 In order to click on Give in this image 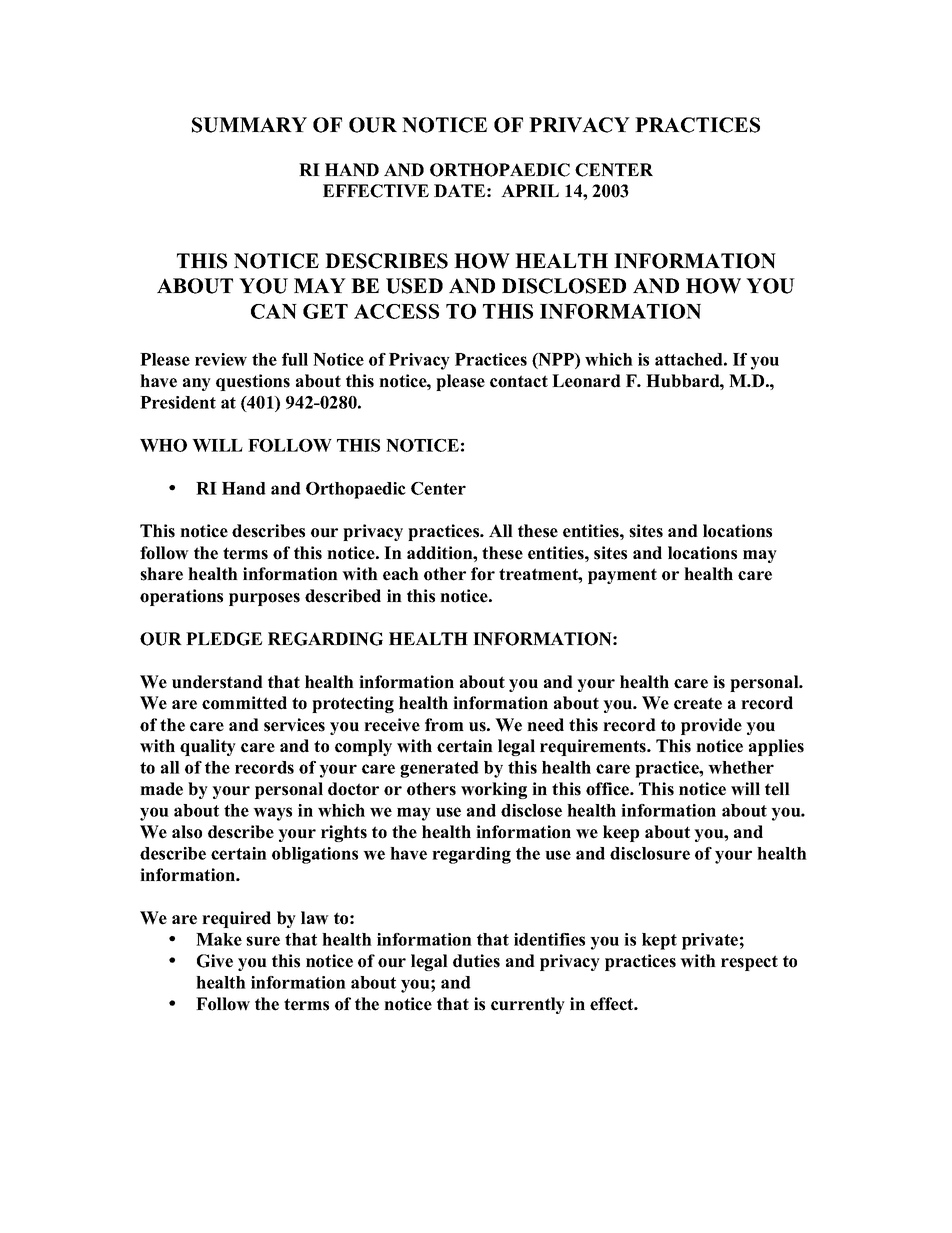, I will do `click(215, 961)`.
